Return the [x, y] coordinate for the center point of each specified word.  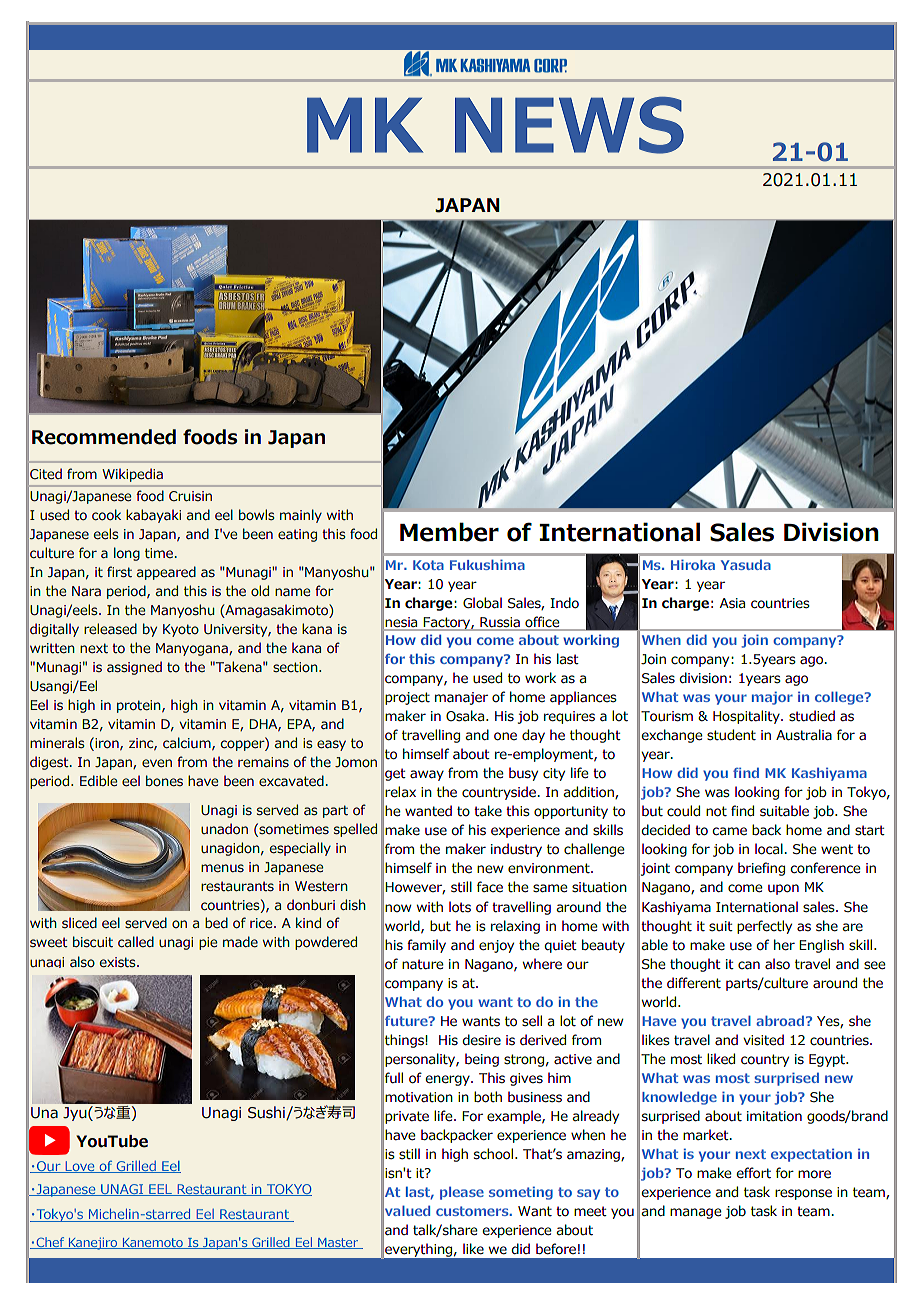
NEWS [569, 125]
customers [473, 1211]
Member [449, 532]
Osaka [466, 716]
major [772, 698]
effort [753, 1173]
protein [140, 706]
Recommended [104, 437]
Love [80, 1167]
